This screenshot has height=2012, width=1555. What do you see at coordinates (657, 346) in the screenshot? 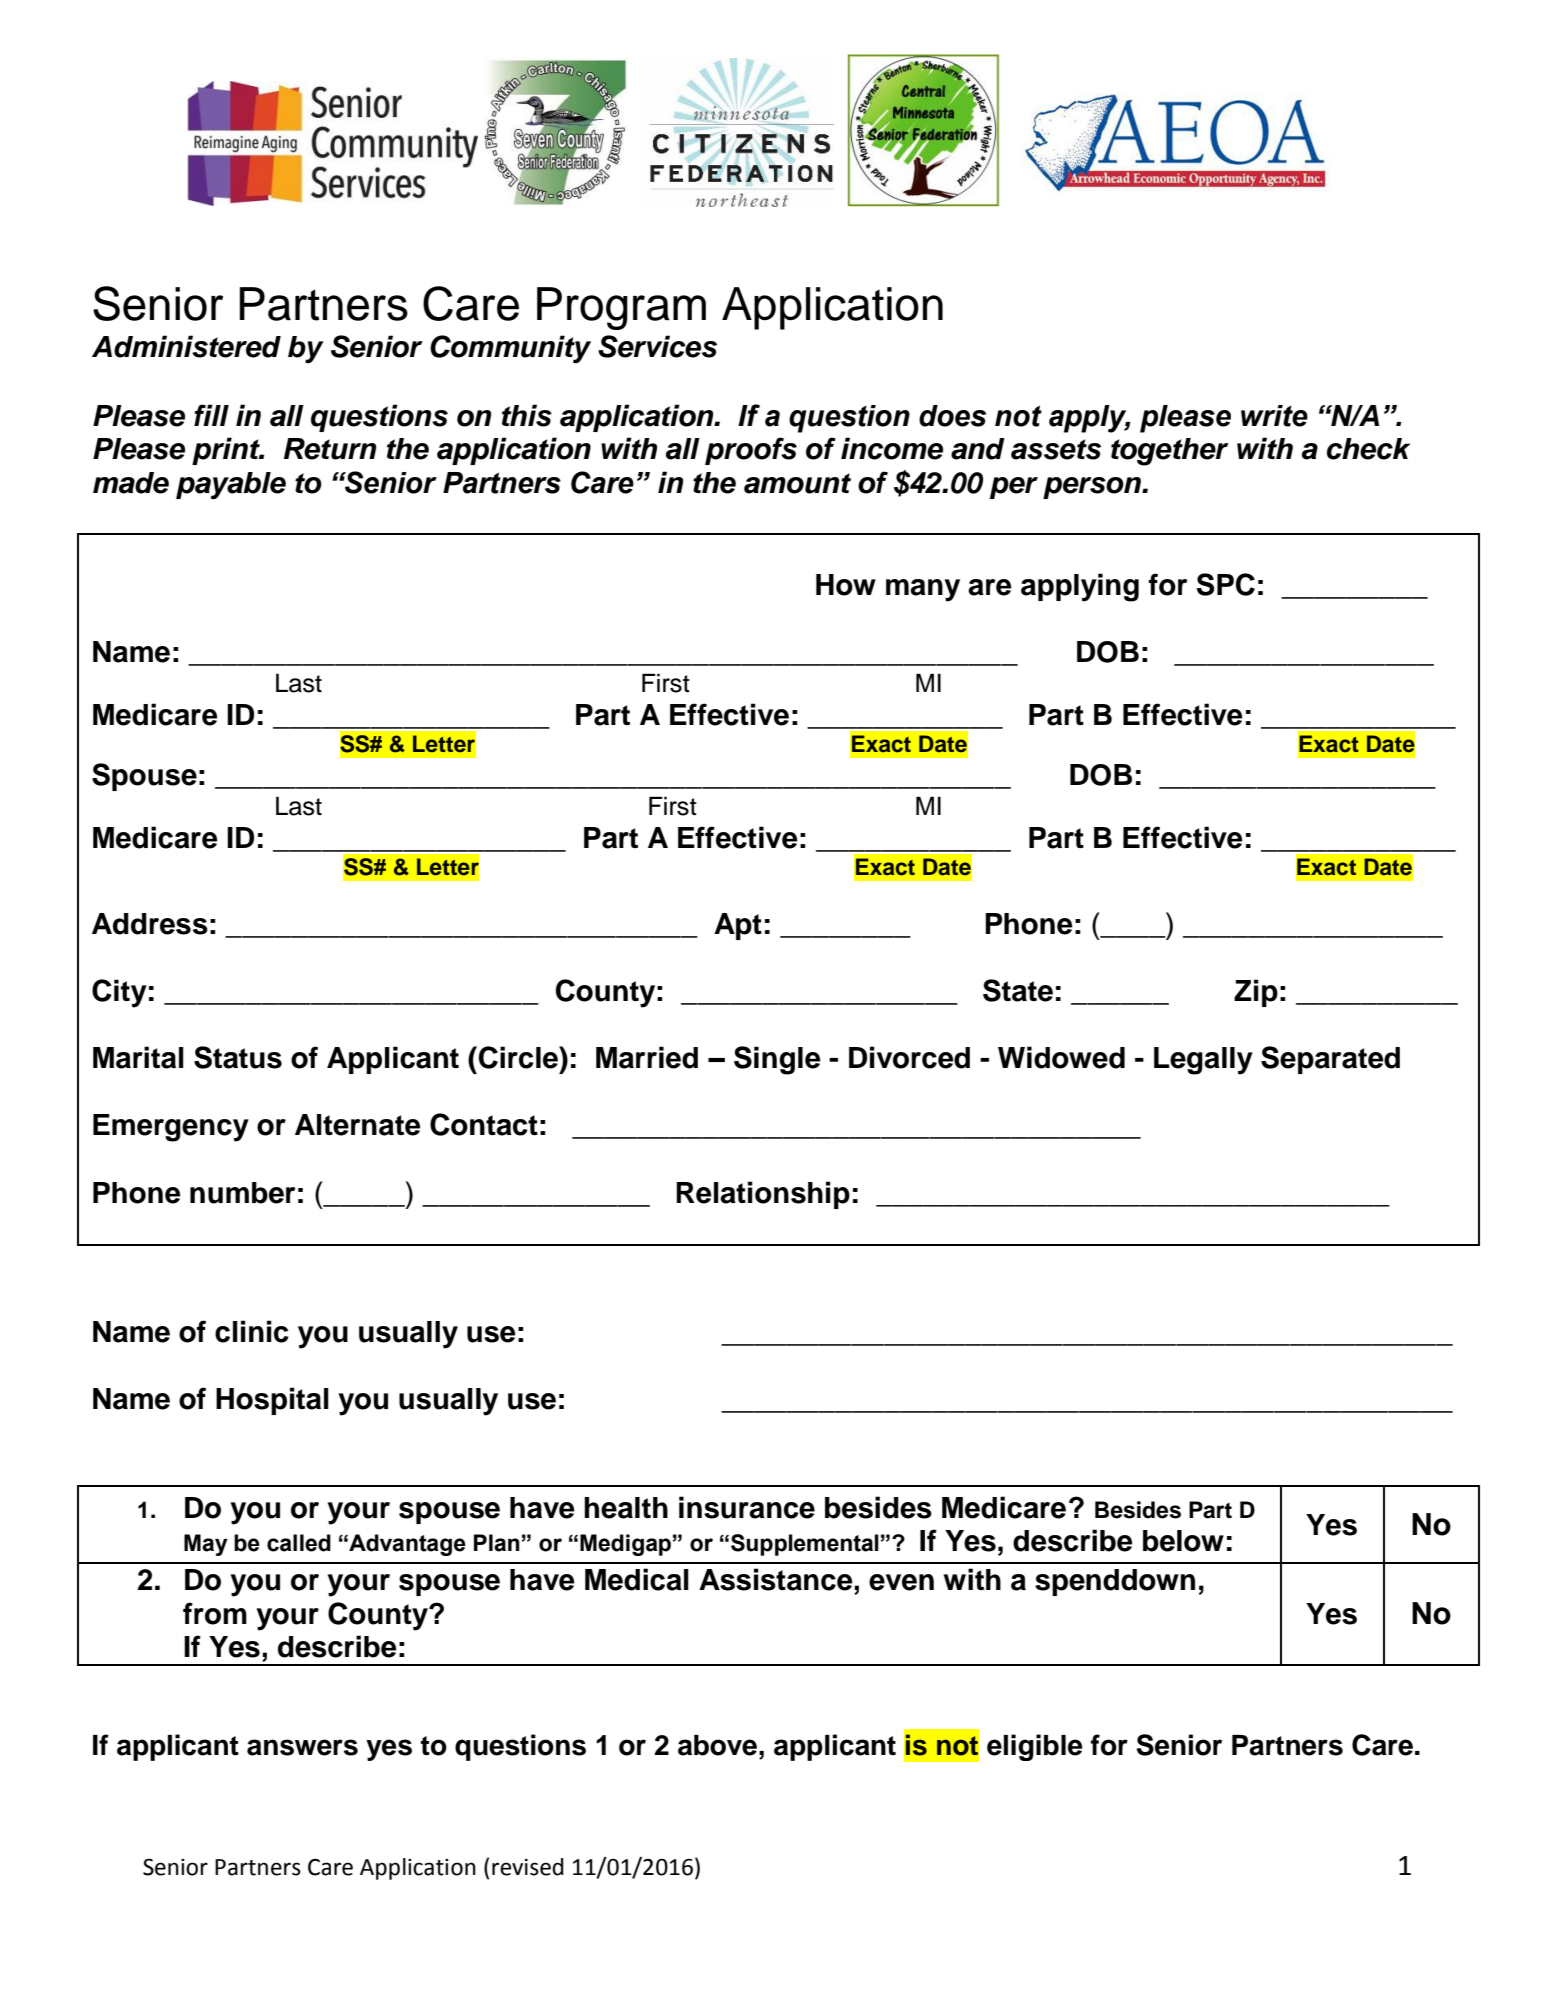
I see `Services` at bounding box center [657, 346].
